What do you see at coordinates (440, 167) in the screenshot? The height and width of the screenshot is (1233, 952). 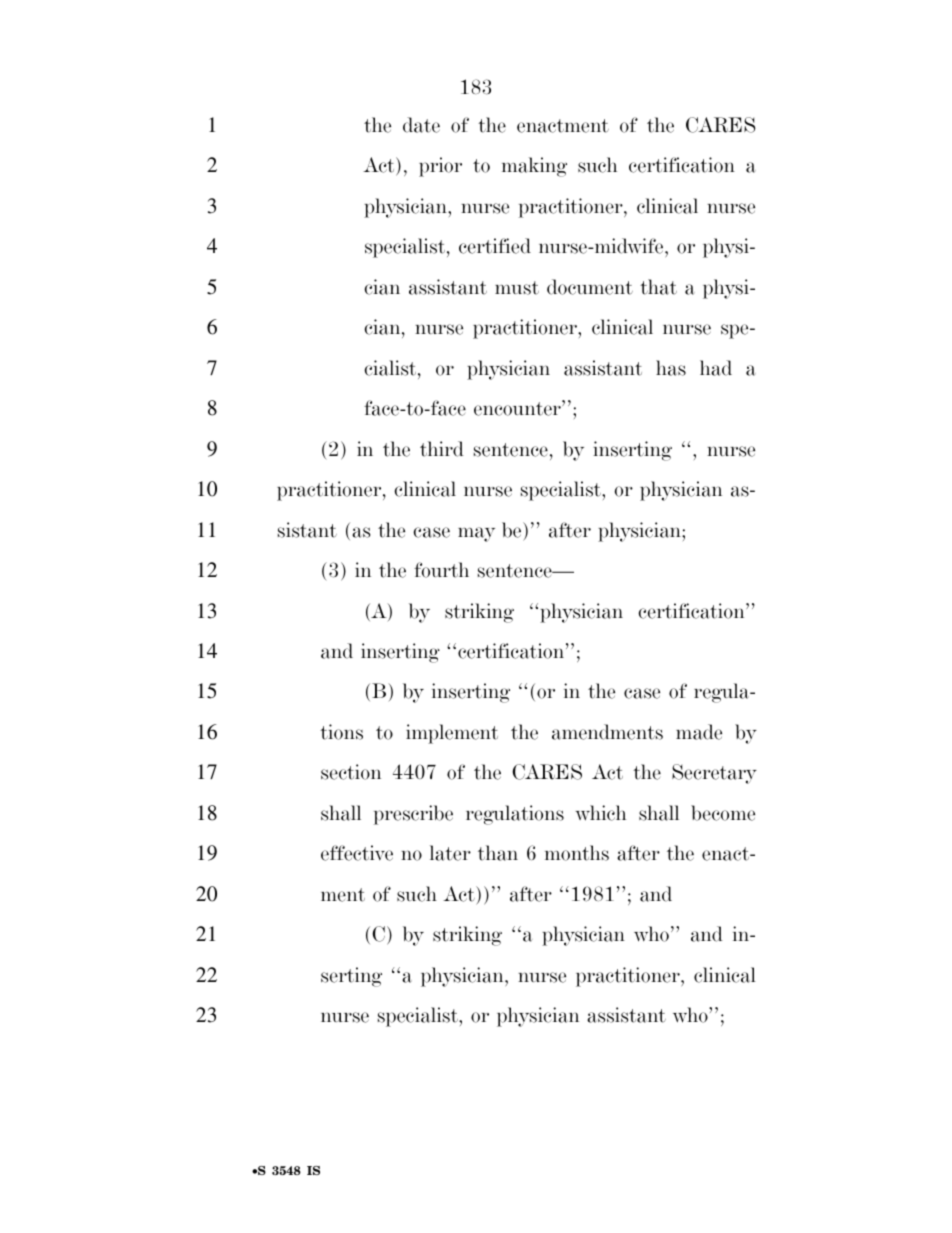 I see `prior` at bounding box center [440, 167].
